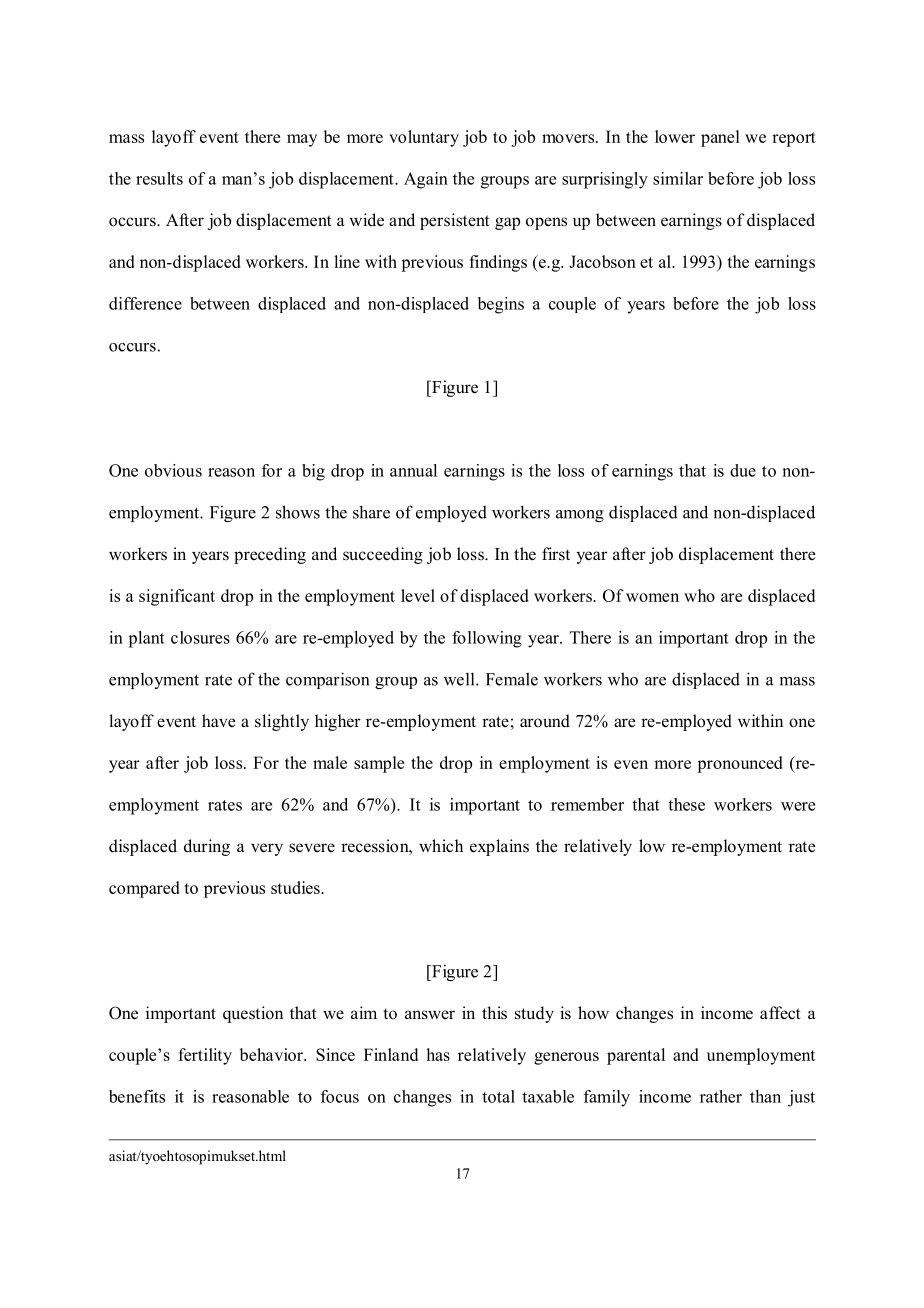 The width and height of the image is (924, 1308). Describe the element at coordinates (205, 1056) in the image. I see `fertility` at that location.
